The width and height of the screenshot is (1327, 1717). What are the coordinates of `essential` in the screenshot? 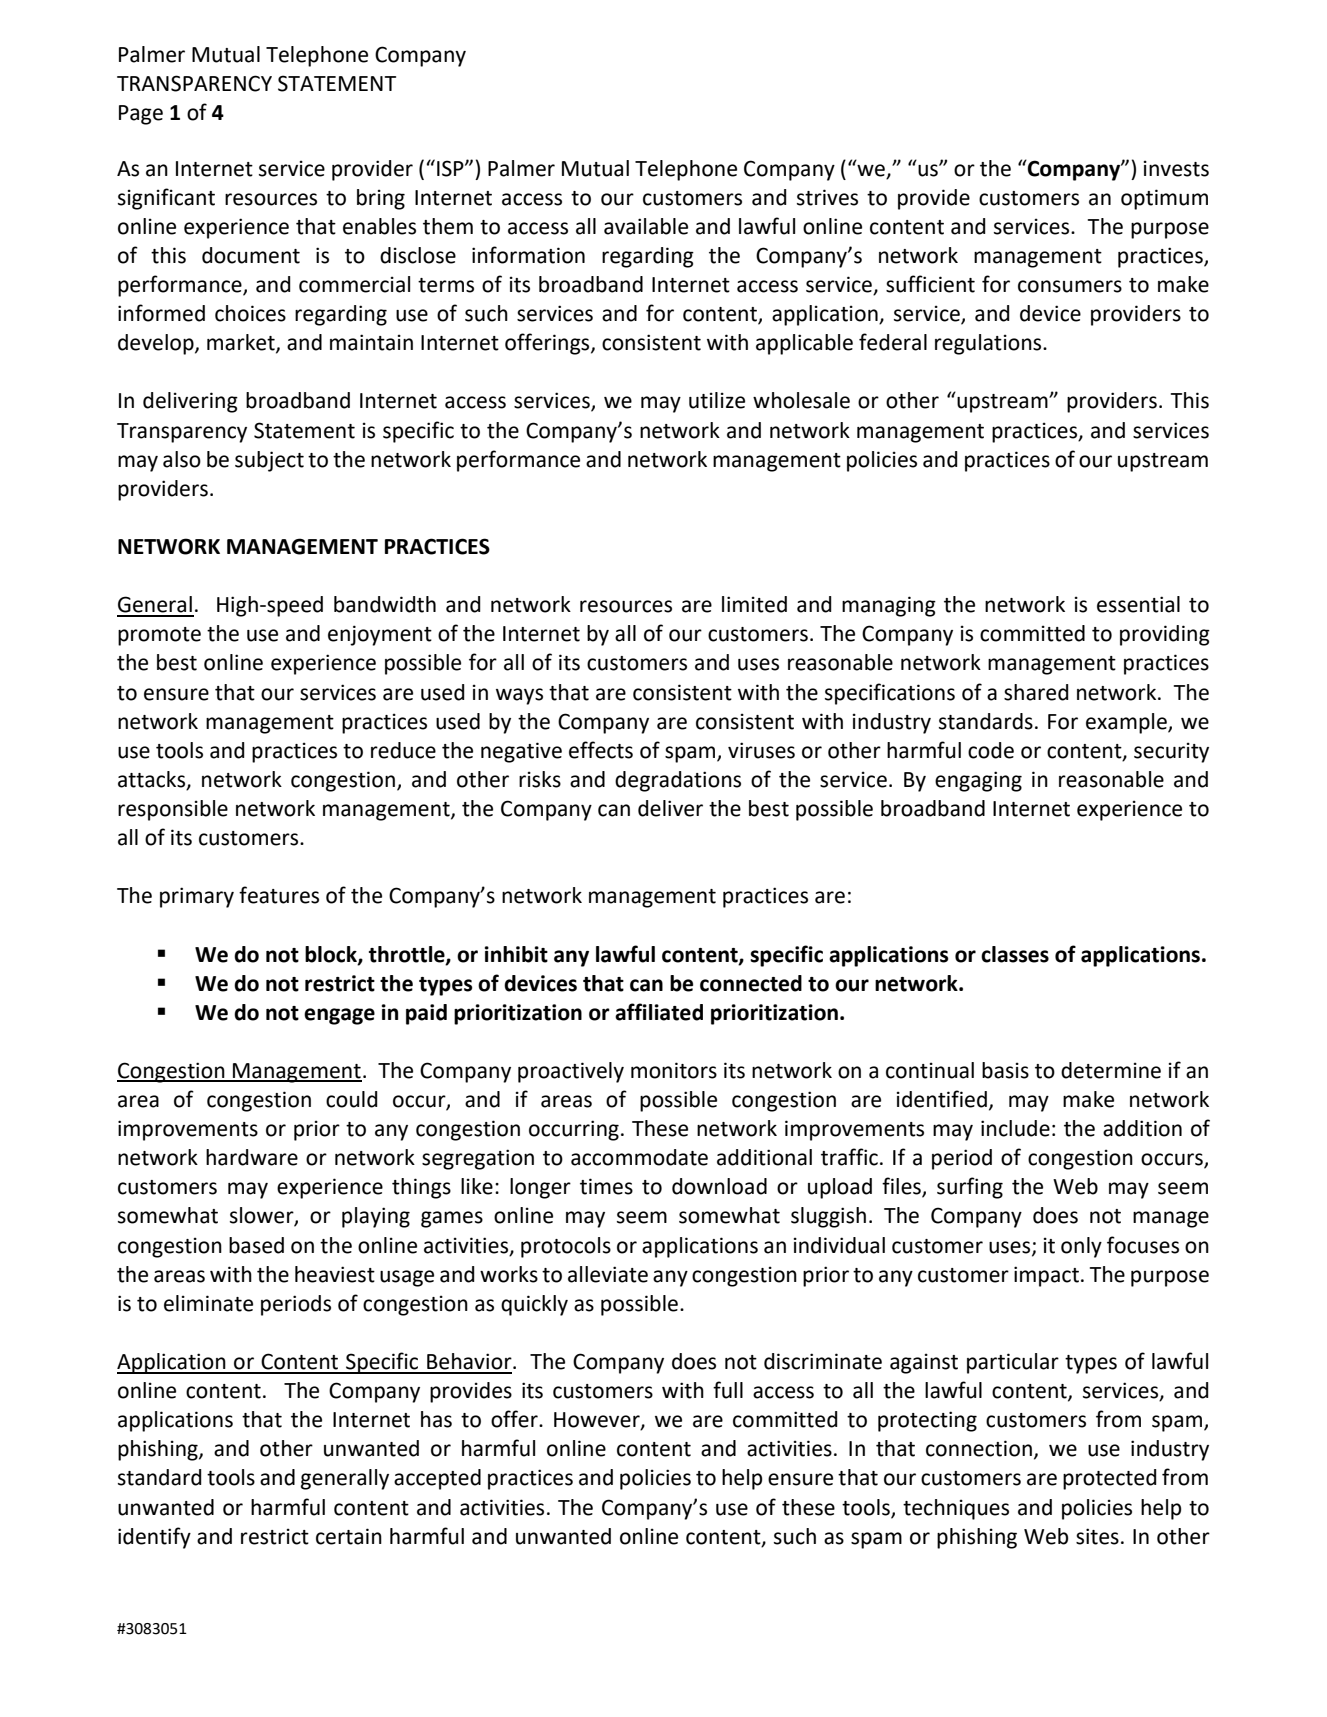 It's located at (1138, 604).
